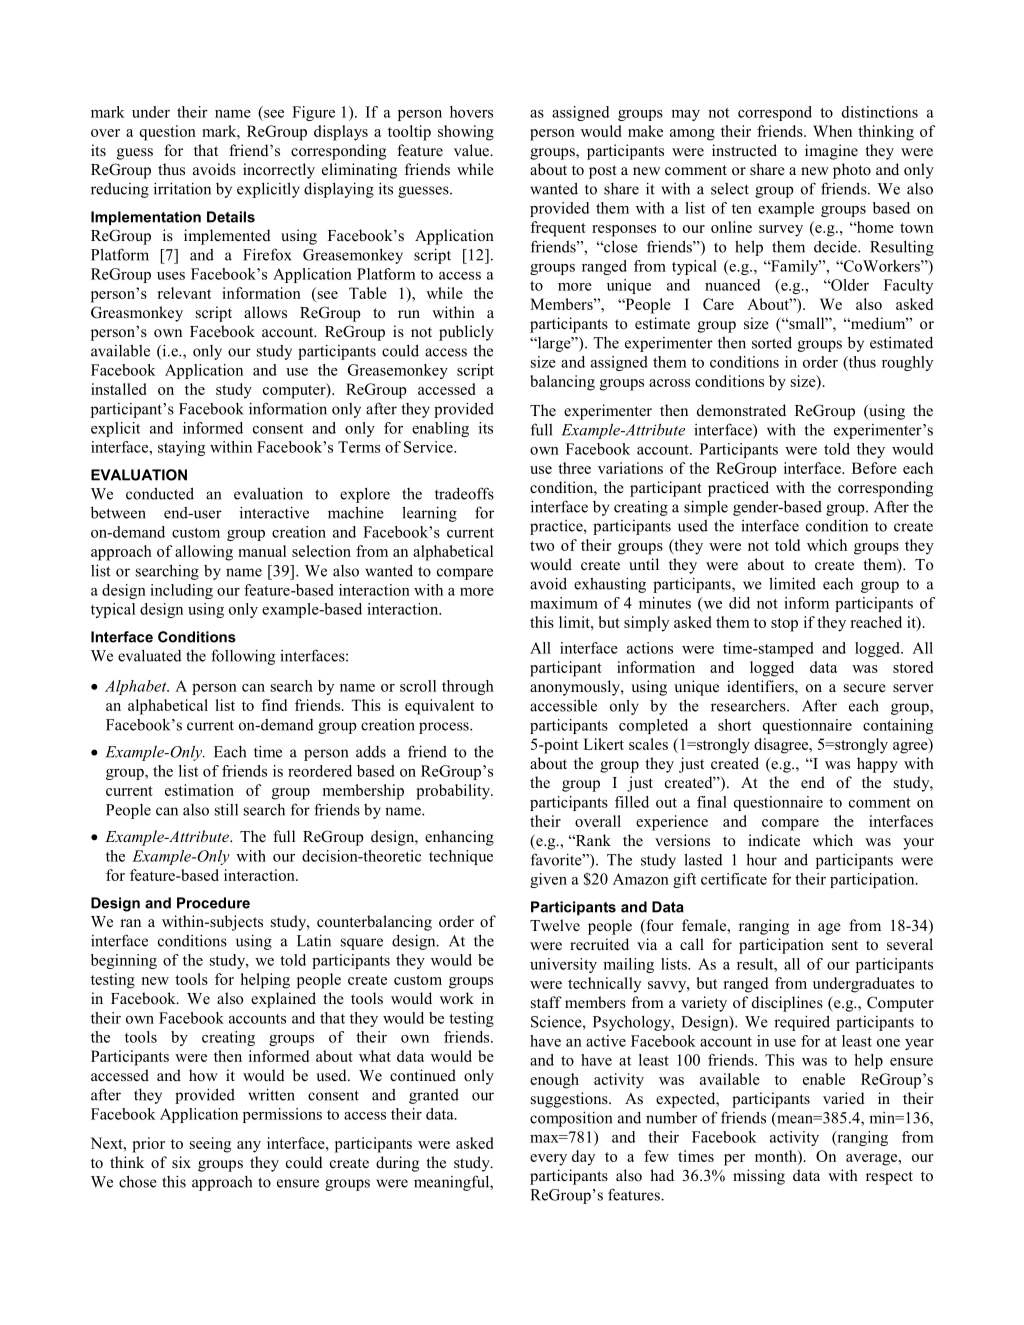 The image size is (1024, 1325). What do you see at coordinates (831, 152) in the screenshot?
I see `imagine` at bounding box center [831, 152].
